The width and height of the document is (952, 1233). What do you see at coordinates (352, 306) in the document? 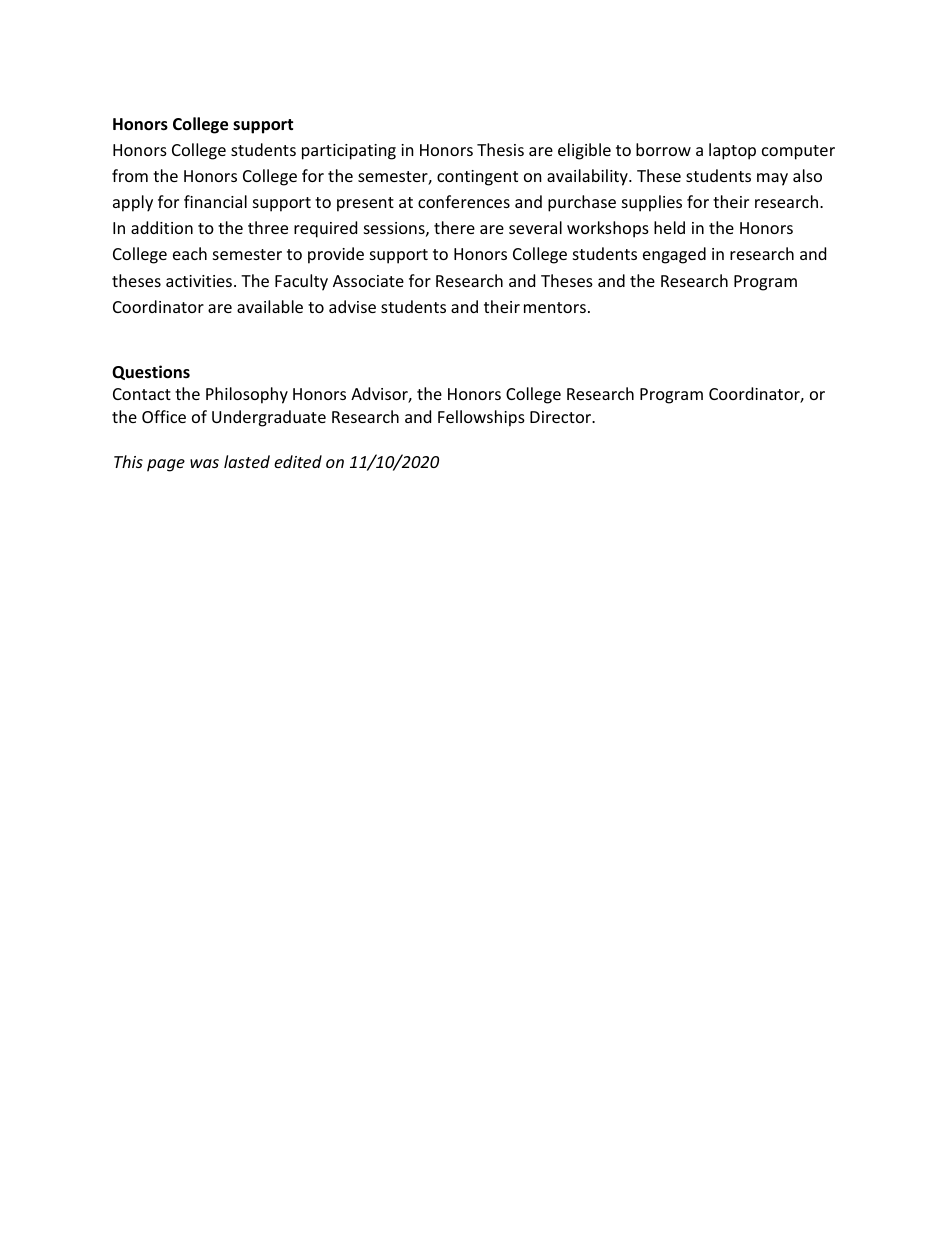
I see `advise` at bounding box center [352, 306].
